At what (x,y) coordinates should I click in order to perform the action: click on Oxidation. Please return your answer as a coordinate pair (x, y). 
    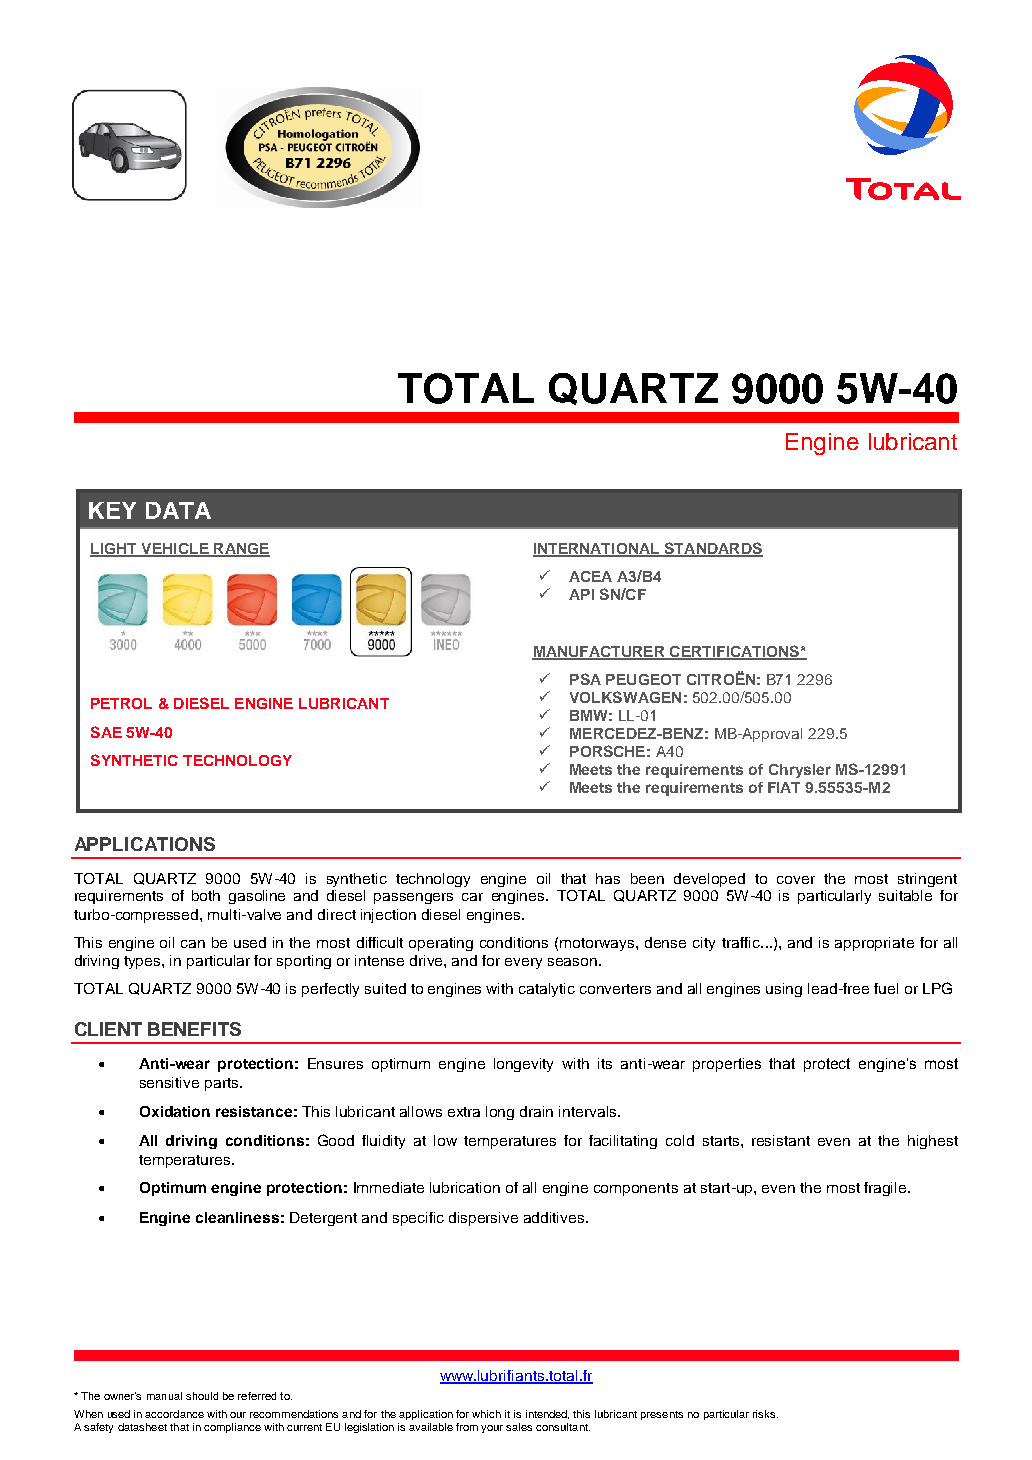
    Looking at the image, I should click on (175, 1111).
